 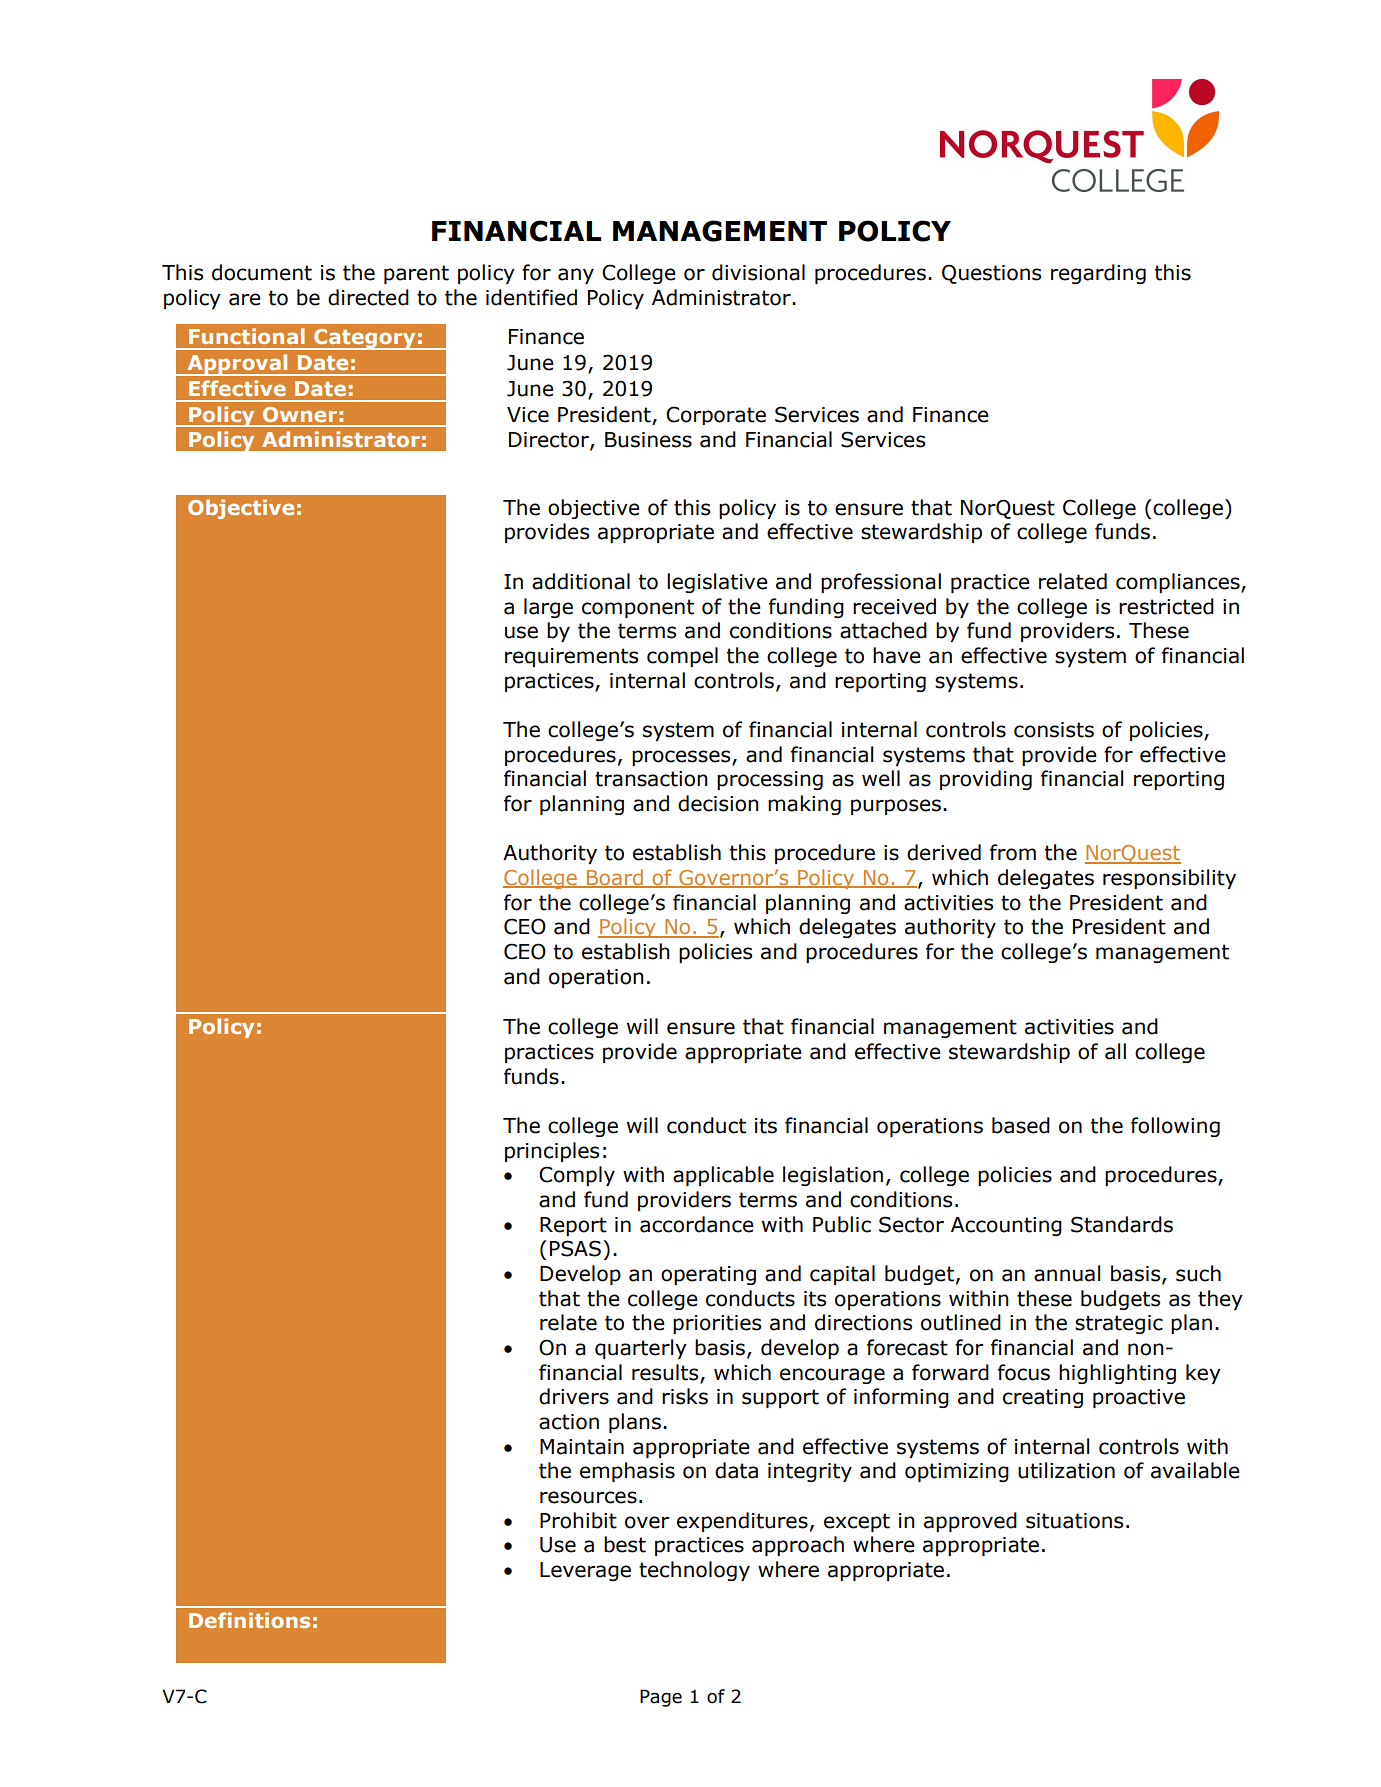 I want to click on following, so click(x=1175, y=1127).
